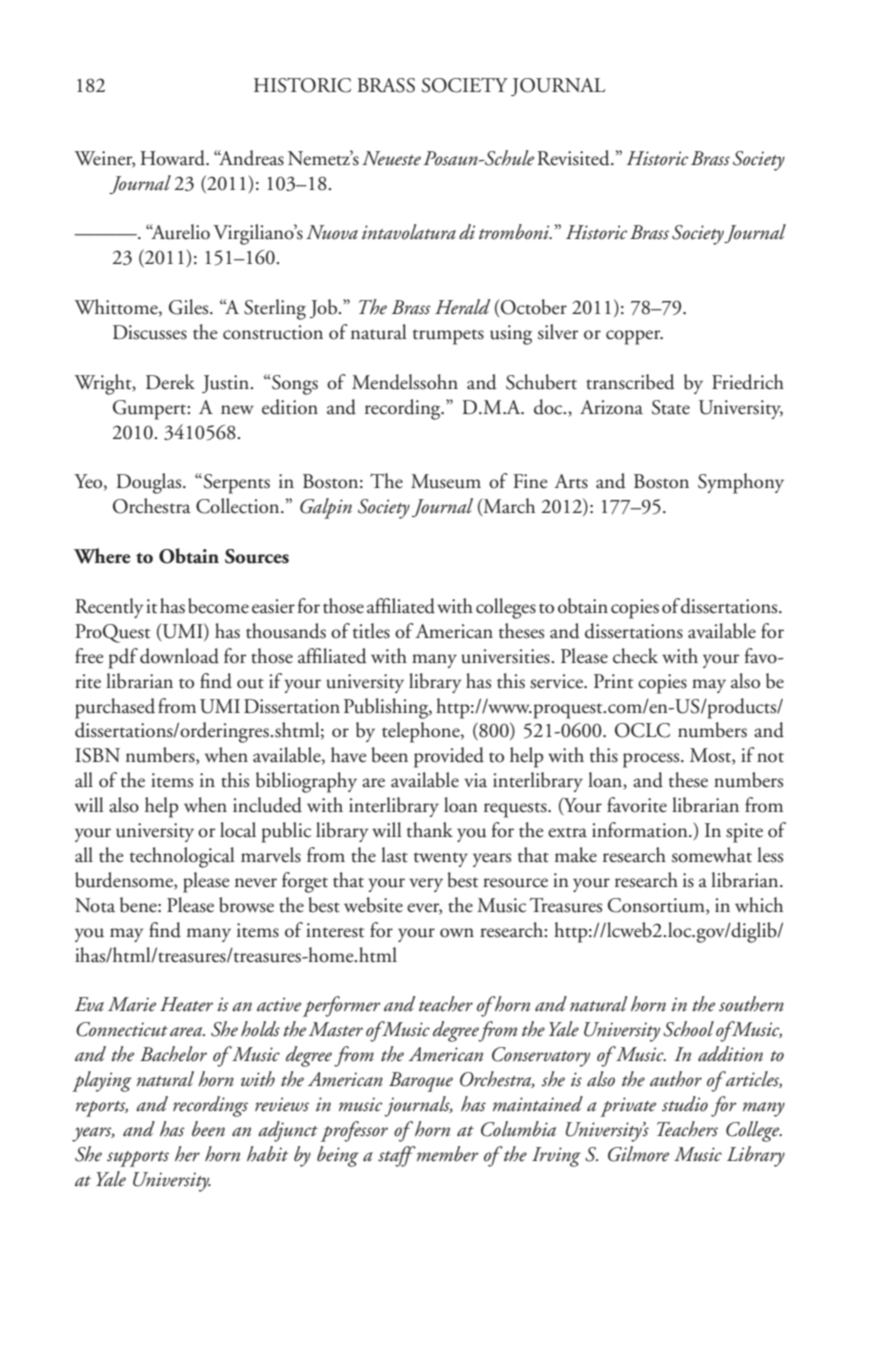 This page has height=1345, width=896. What do you see at coordinates (371, 631) in the page?
I see `titles` at bounding box center [371, 631].
